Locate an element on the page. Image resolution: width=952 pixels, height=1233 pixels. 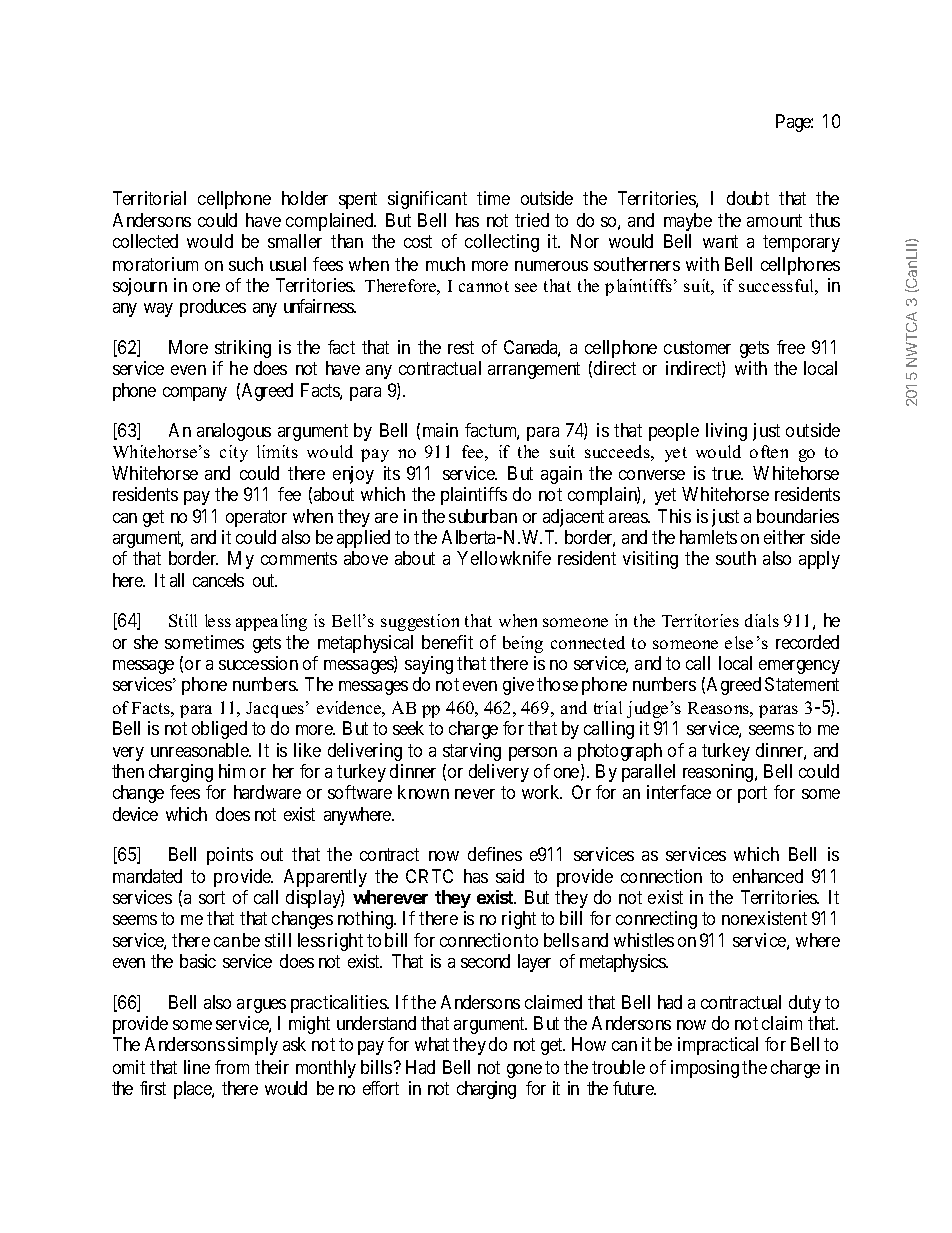
line is located at coordinates (197, 1067).
